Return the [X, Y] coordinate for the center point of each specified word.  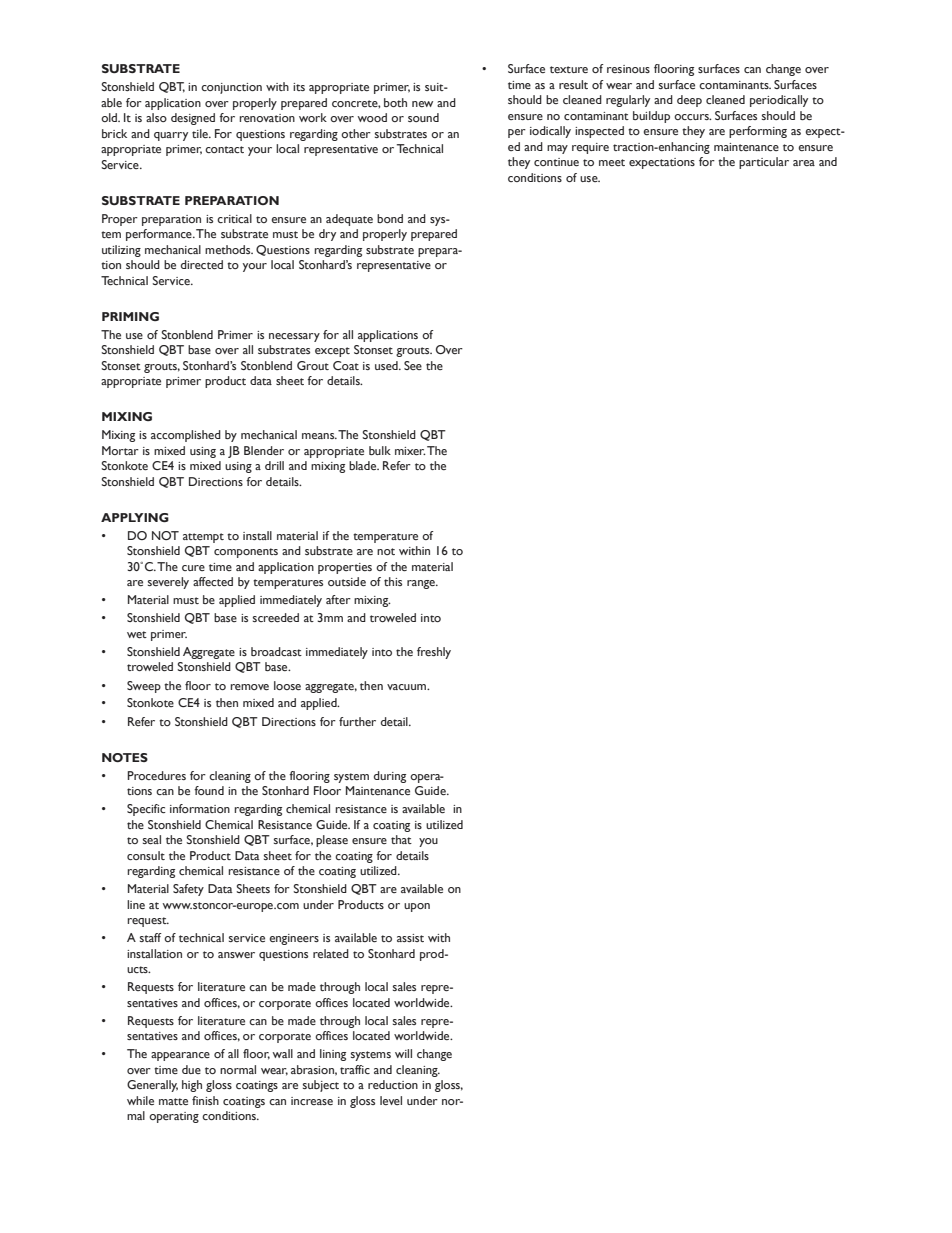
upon [417, 907]
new [422, 104]
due [191, 1069]
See [413, 365]
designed [193, 119]
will [403, 1053]
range [422, 584]
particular [764, 163]
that [401, 839]
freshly [434, 653]
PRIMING [130, 316]
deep [689, 101]
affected [213, 581]
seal [152, 839]
